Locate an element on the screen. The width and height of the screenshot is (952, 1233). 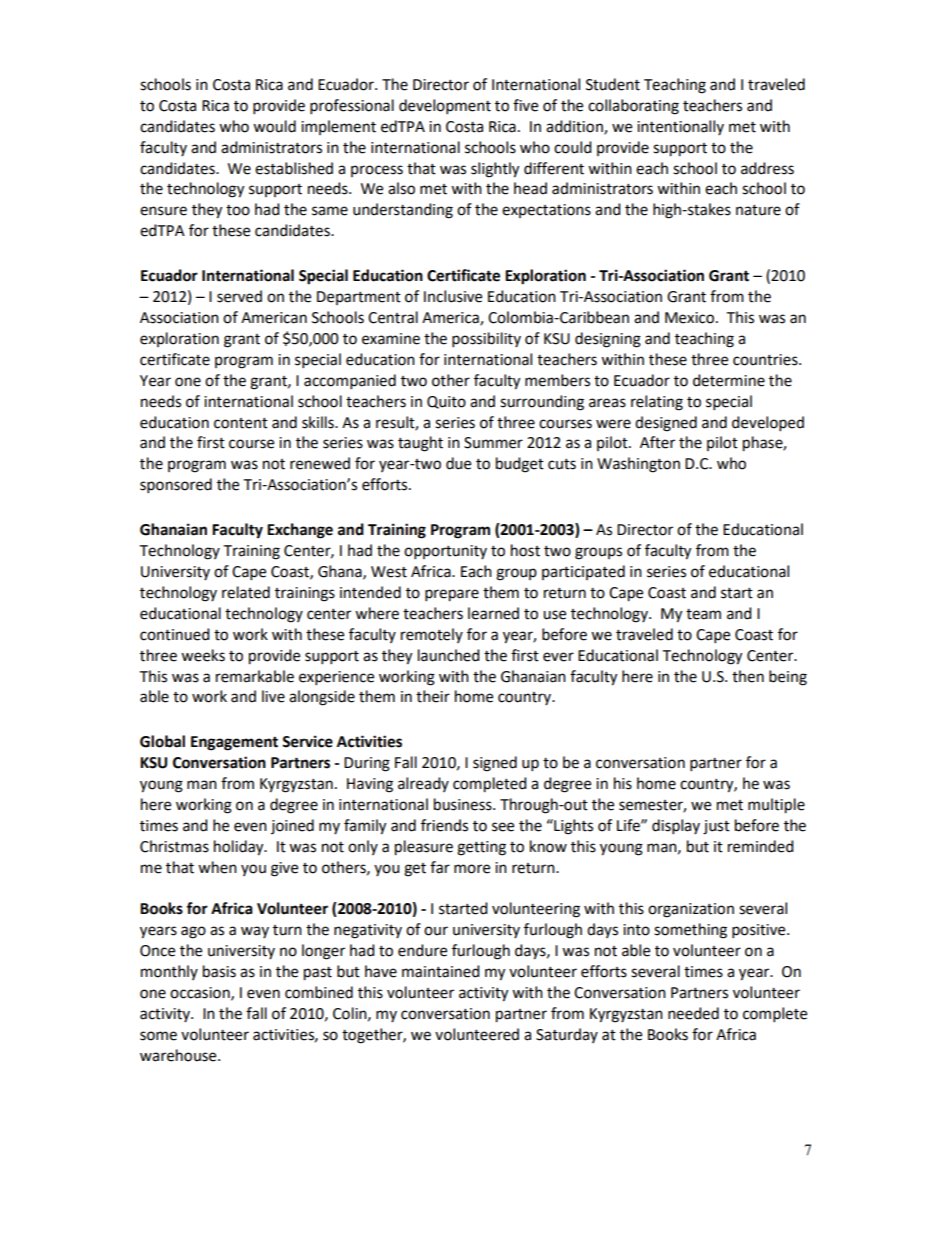
would is located at coordinates (274, 126).
